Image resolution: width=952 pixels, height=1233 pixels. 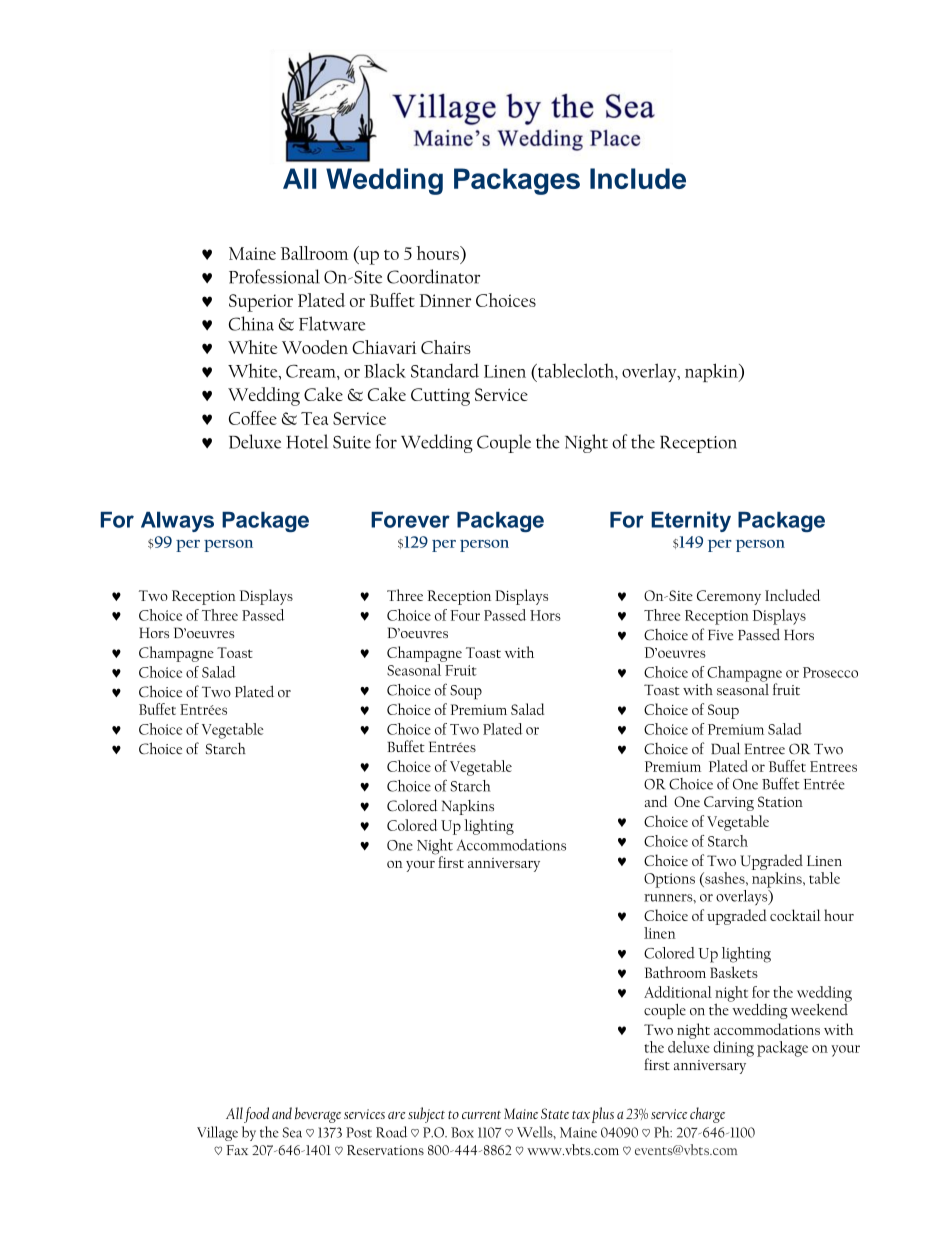 What do you see at coordinates (256, 1115) in the screenshot?
I see `food` at bounding box center [256, 1115].
